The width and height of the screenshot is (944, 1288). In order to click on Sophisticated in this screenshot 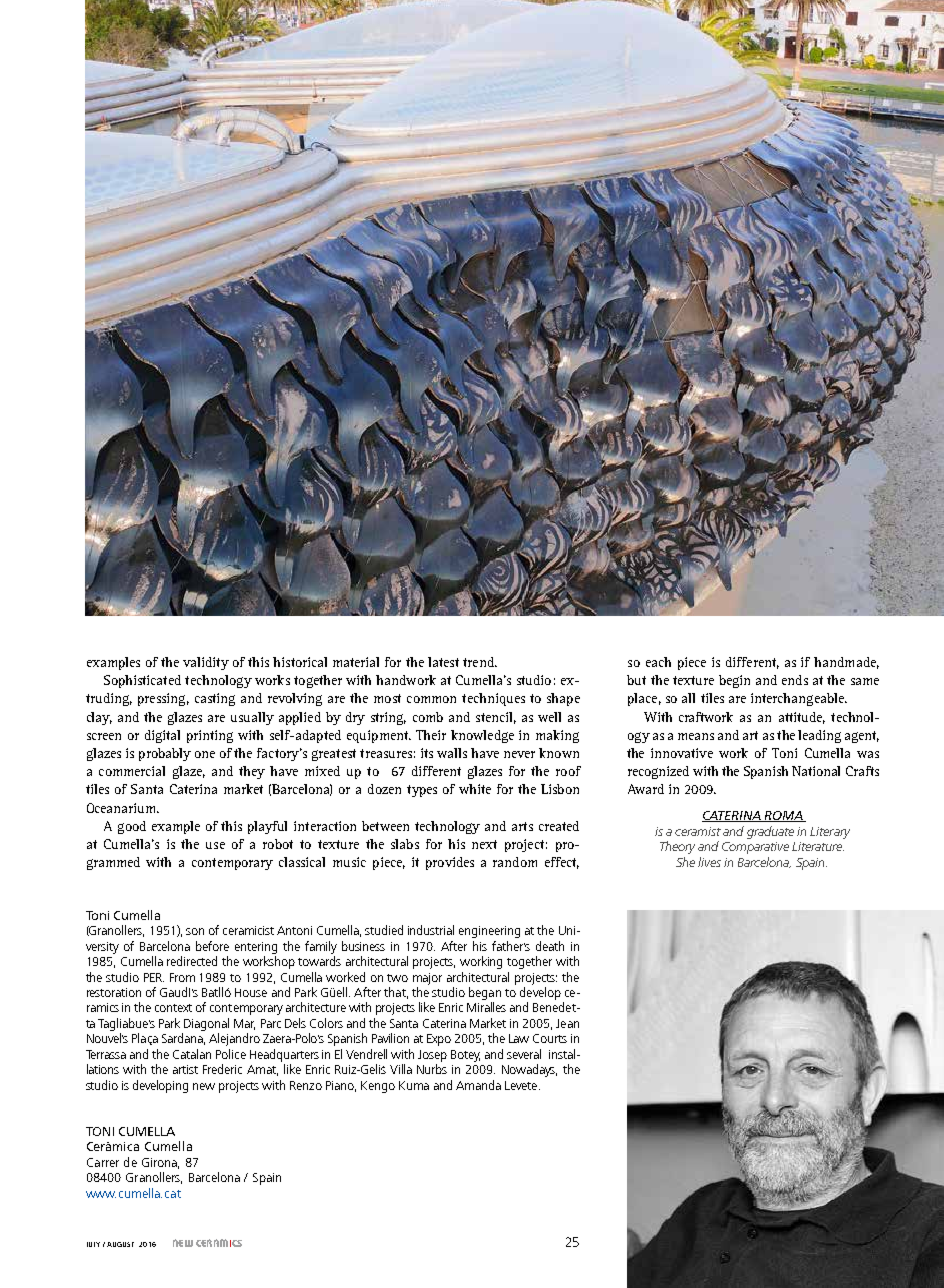, I will do `click(142, 681)`.
